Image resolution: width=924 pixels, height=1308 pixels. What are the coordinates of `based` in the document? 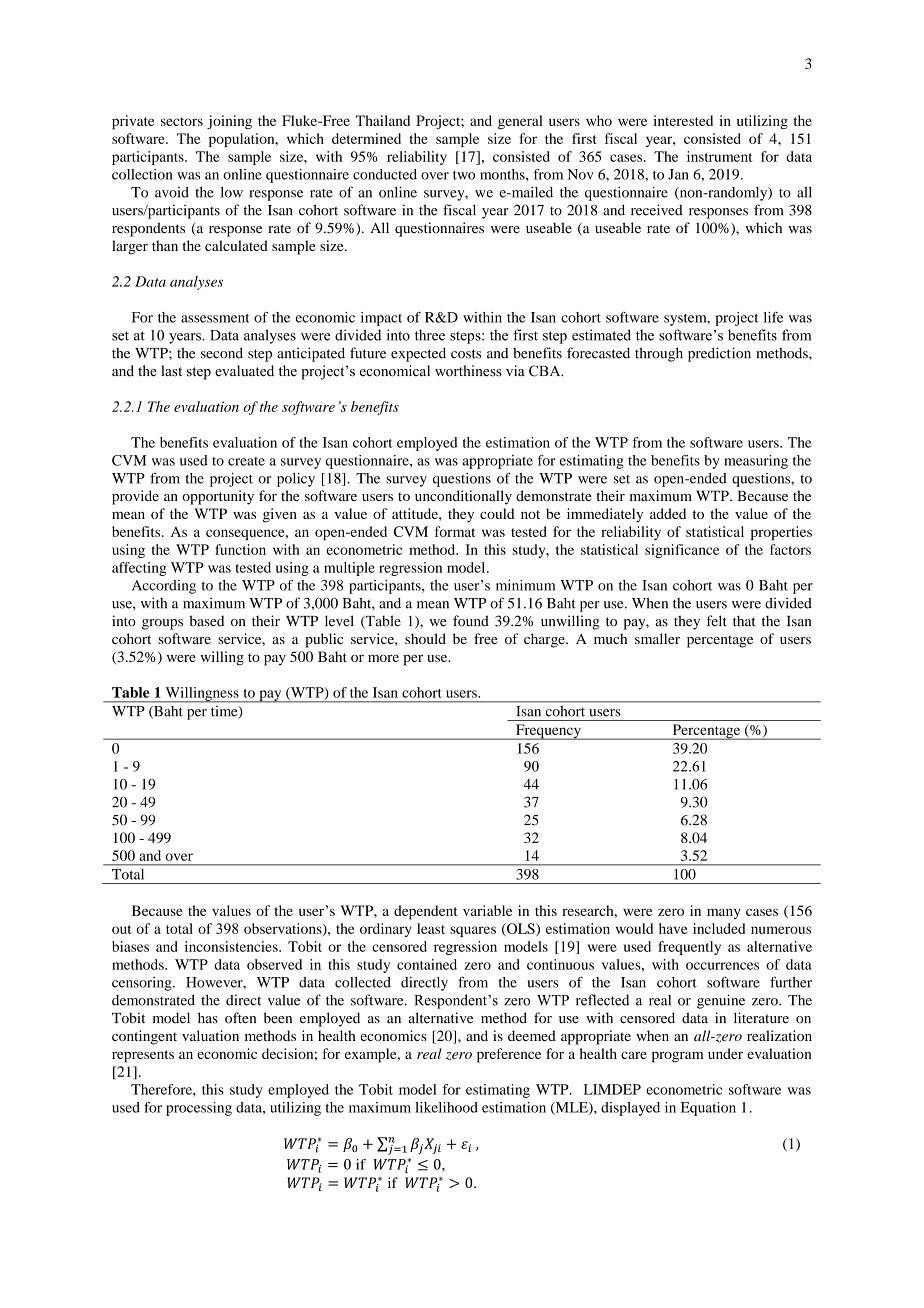 It's located at (206, 621).
